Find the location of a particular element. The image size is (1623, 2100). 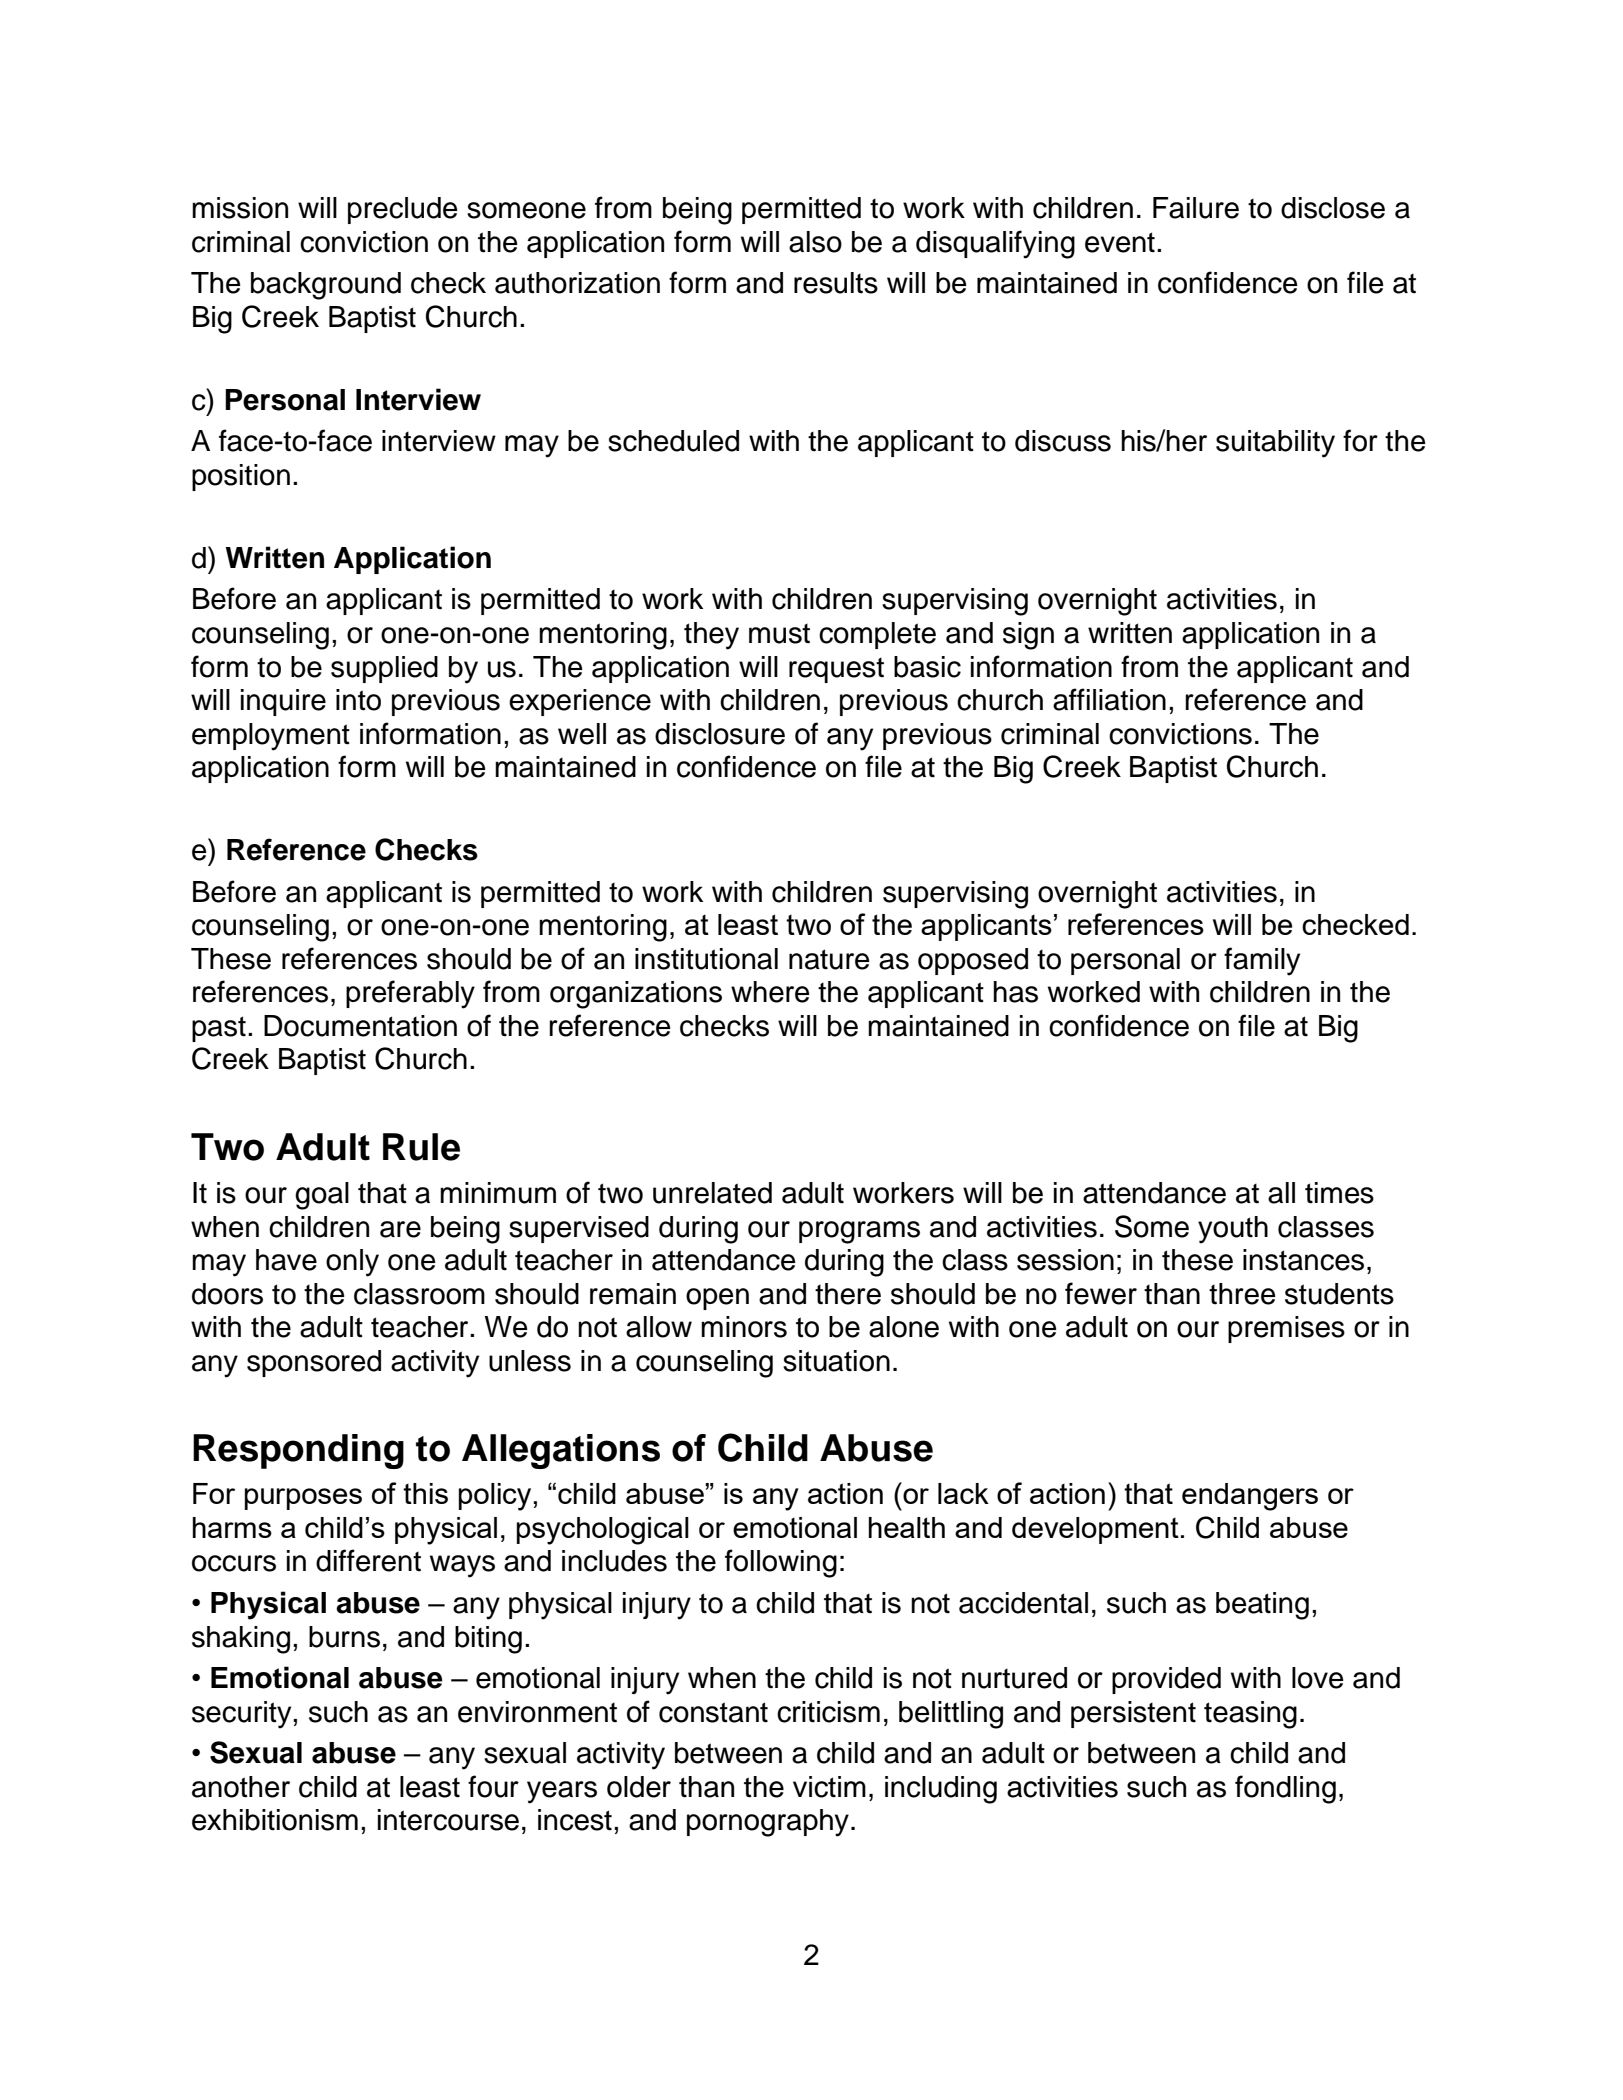

also is located at coordinates (815, 242).
